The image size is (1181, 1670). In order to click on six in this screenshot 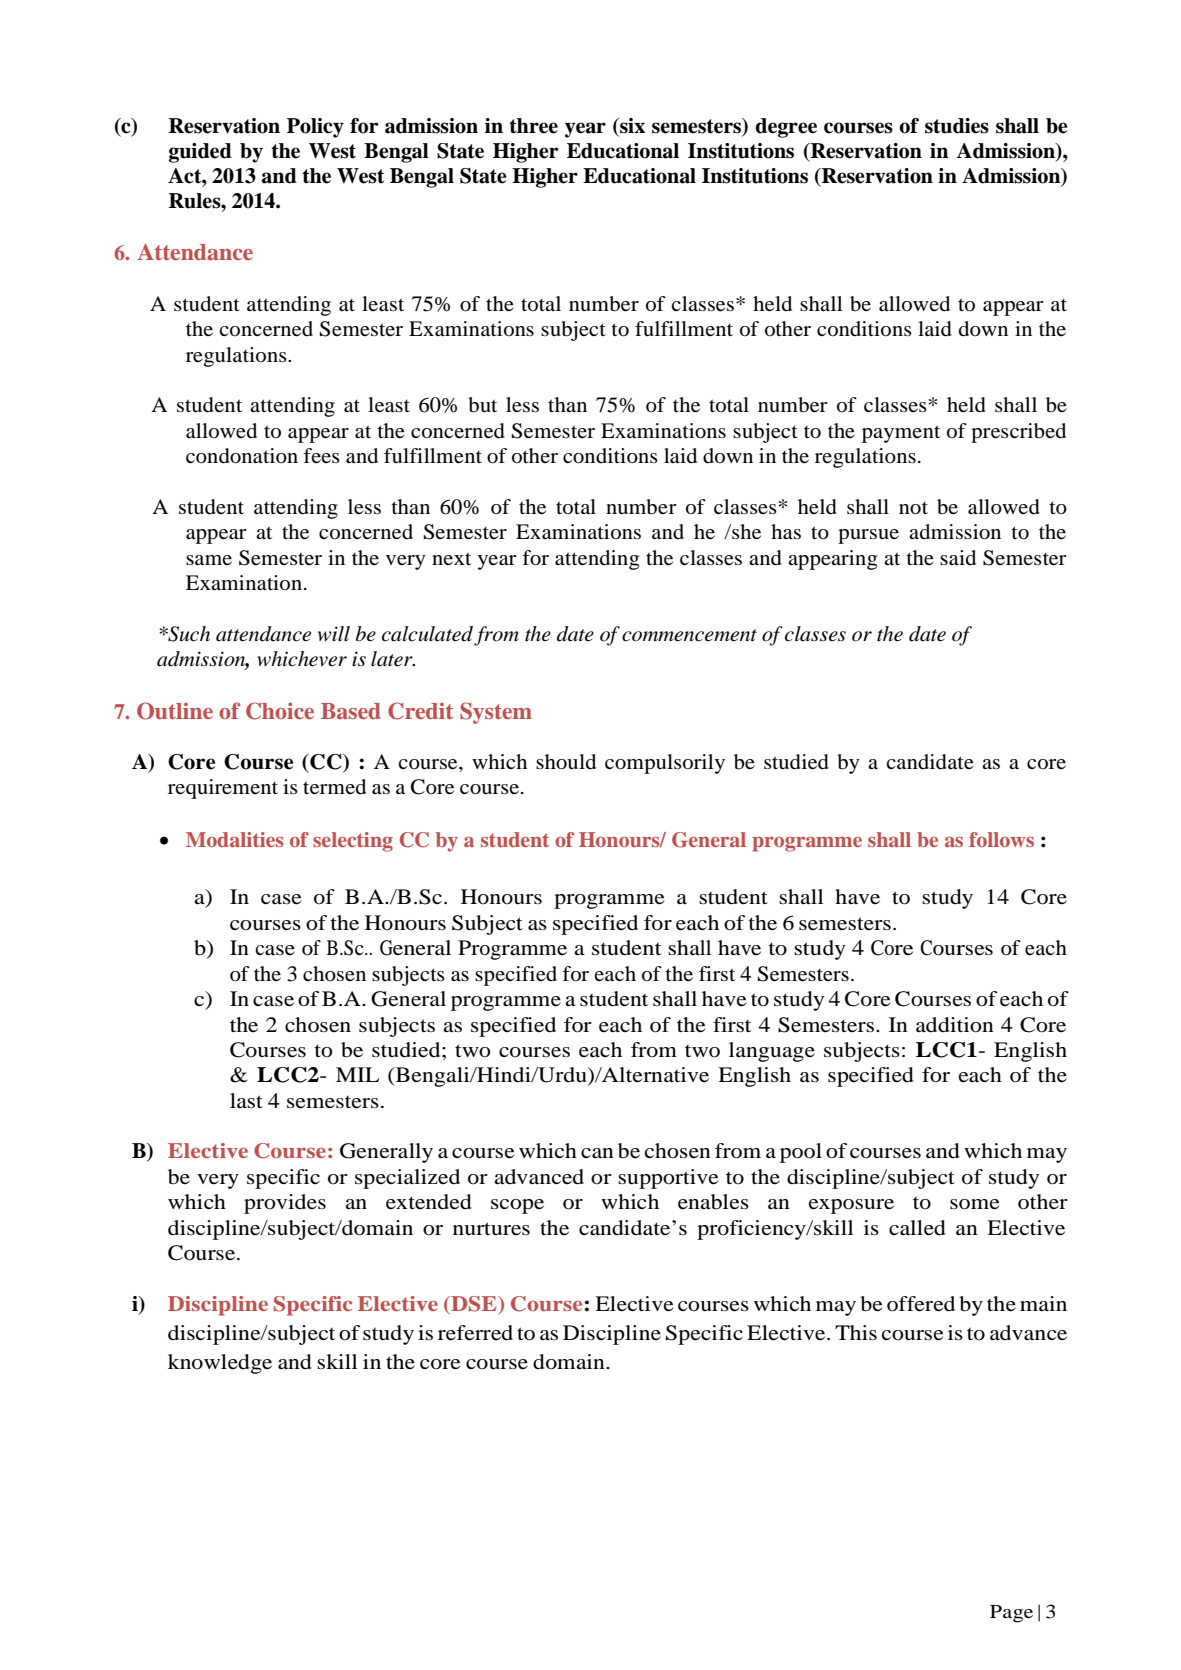, I will do `click(631, 127)`.
